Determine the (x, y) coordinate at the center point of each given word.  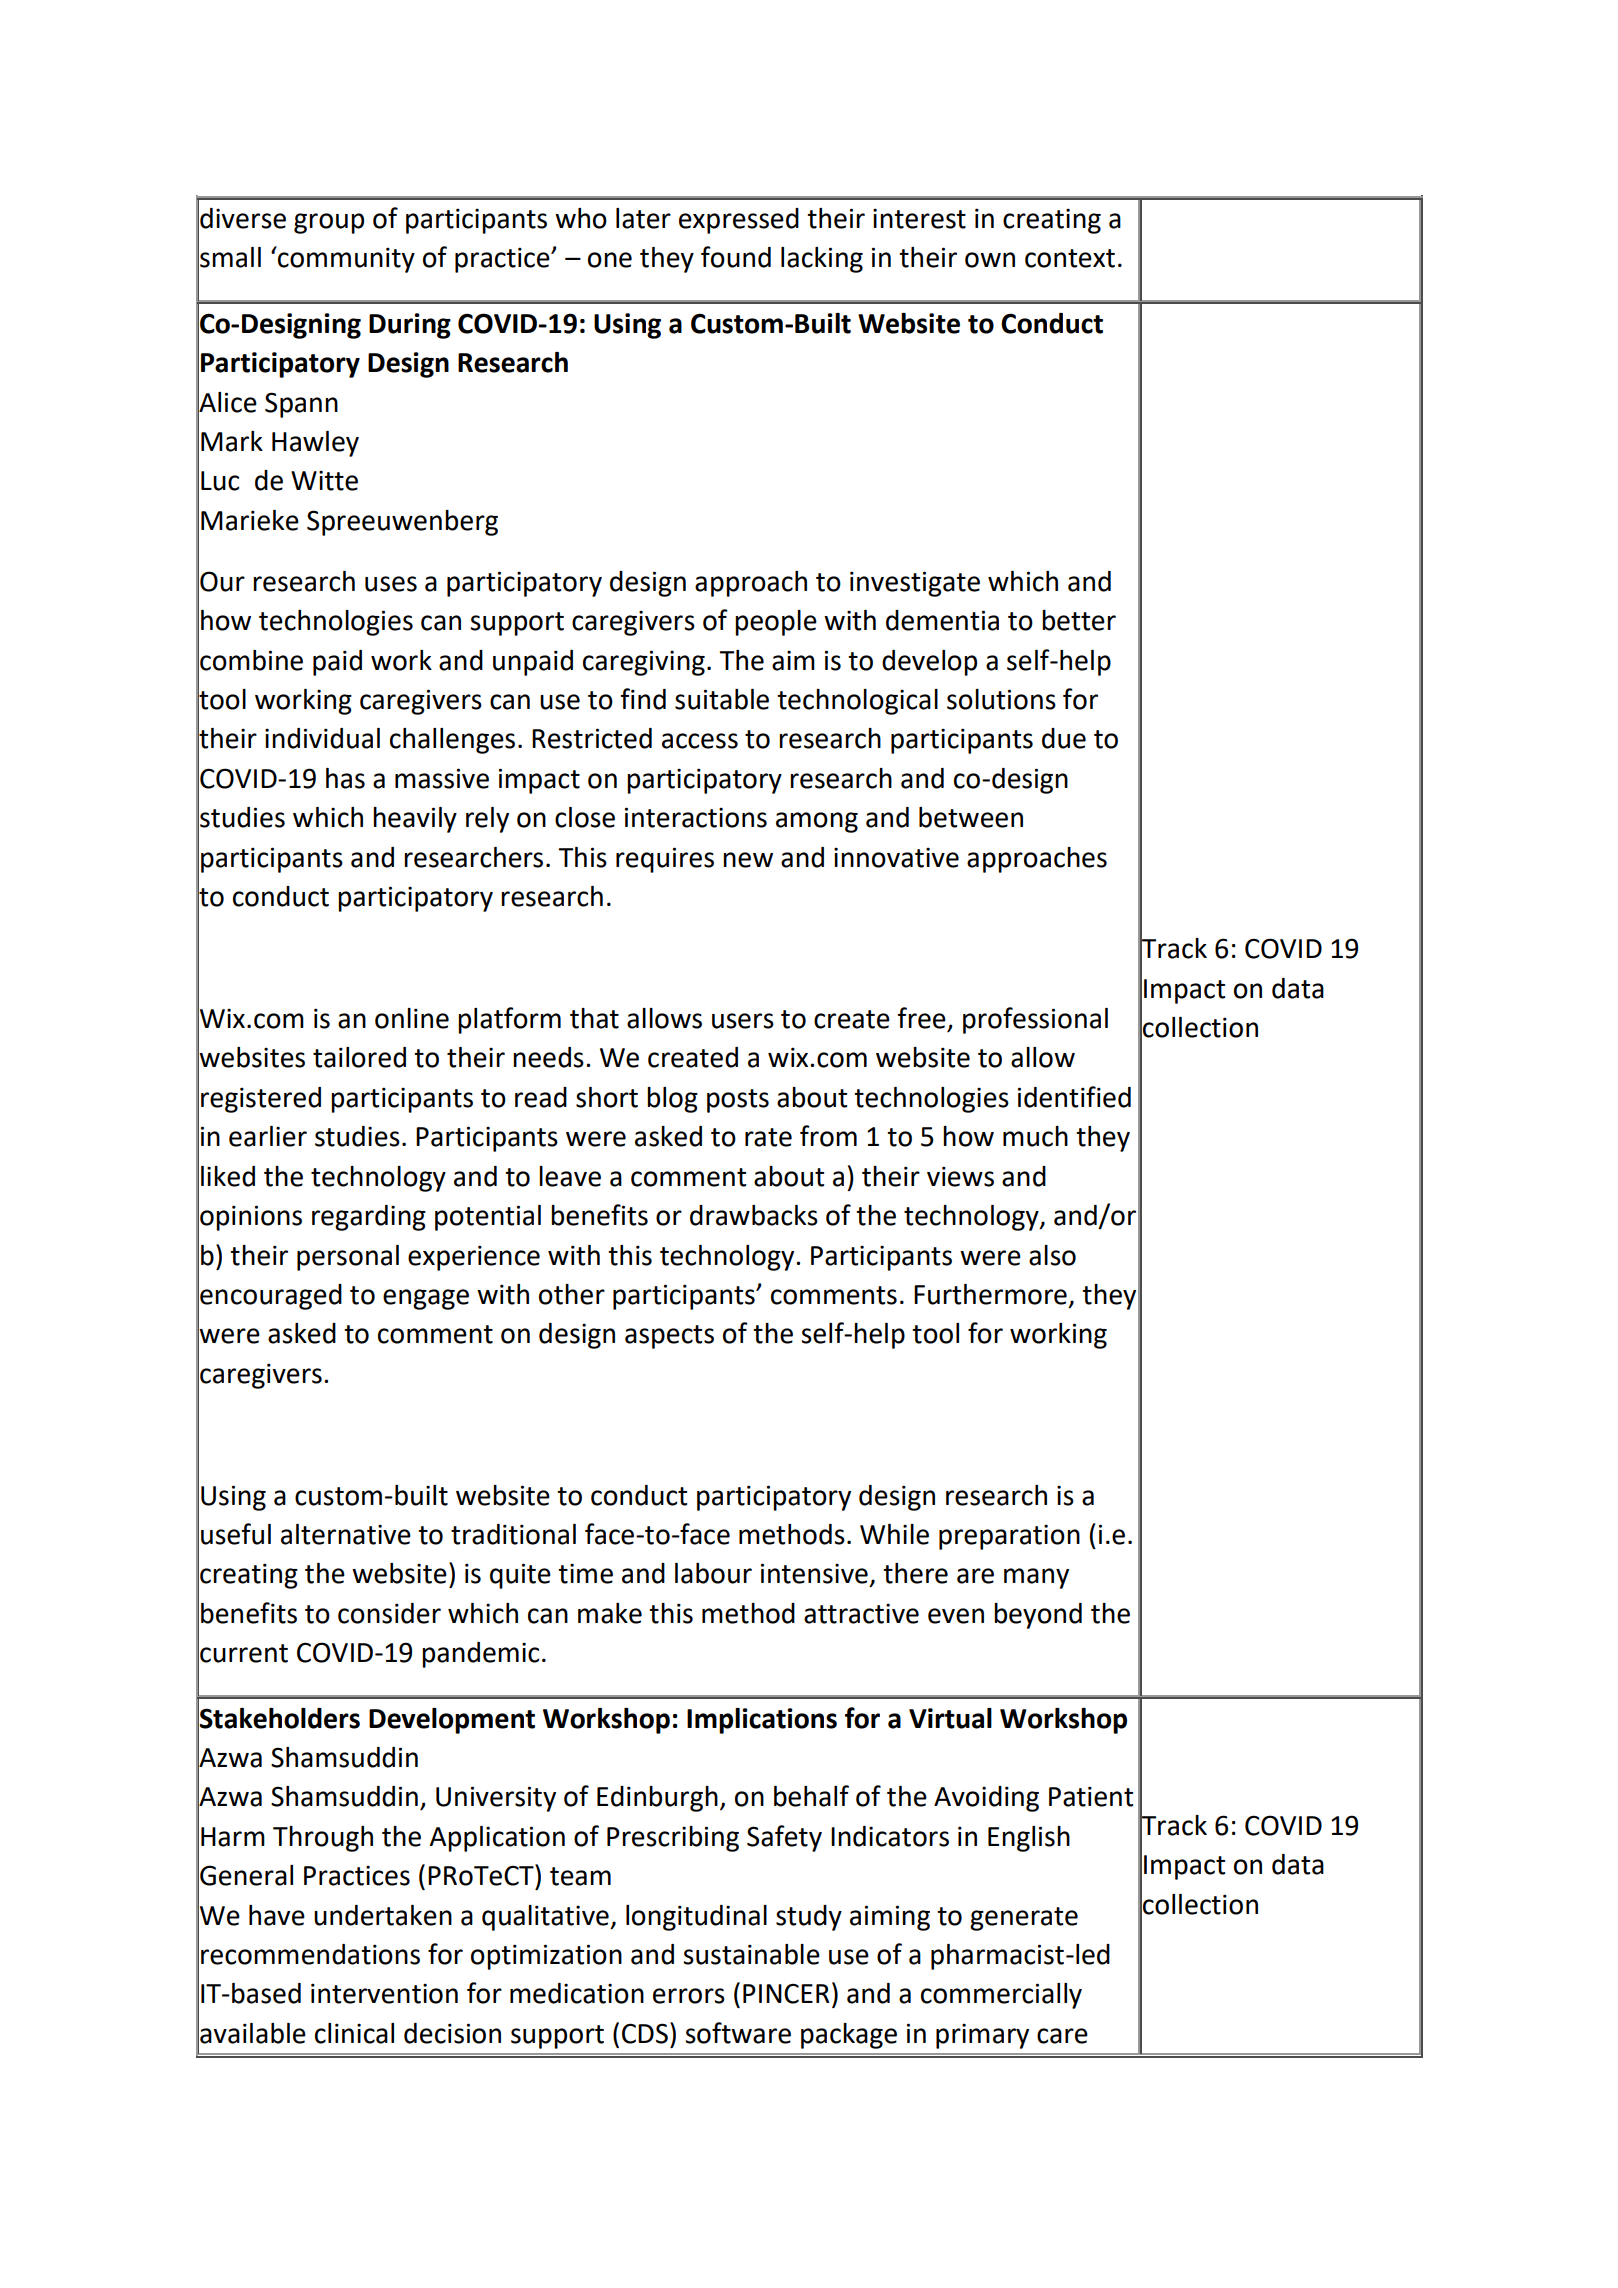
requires (665, 860)
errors (689, 1996)
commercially (1001, 1996)
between (971, 817)
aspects (669, 1337)
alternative (346, 1534)
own (990, 260)
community (345, 259)
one (610, 260)
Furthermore (990, 1294)
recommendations (310, 1954)
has (345, 778)
